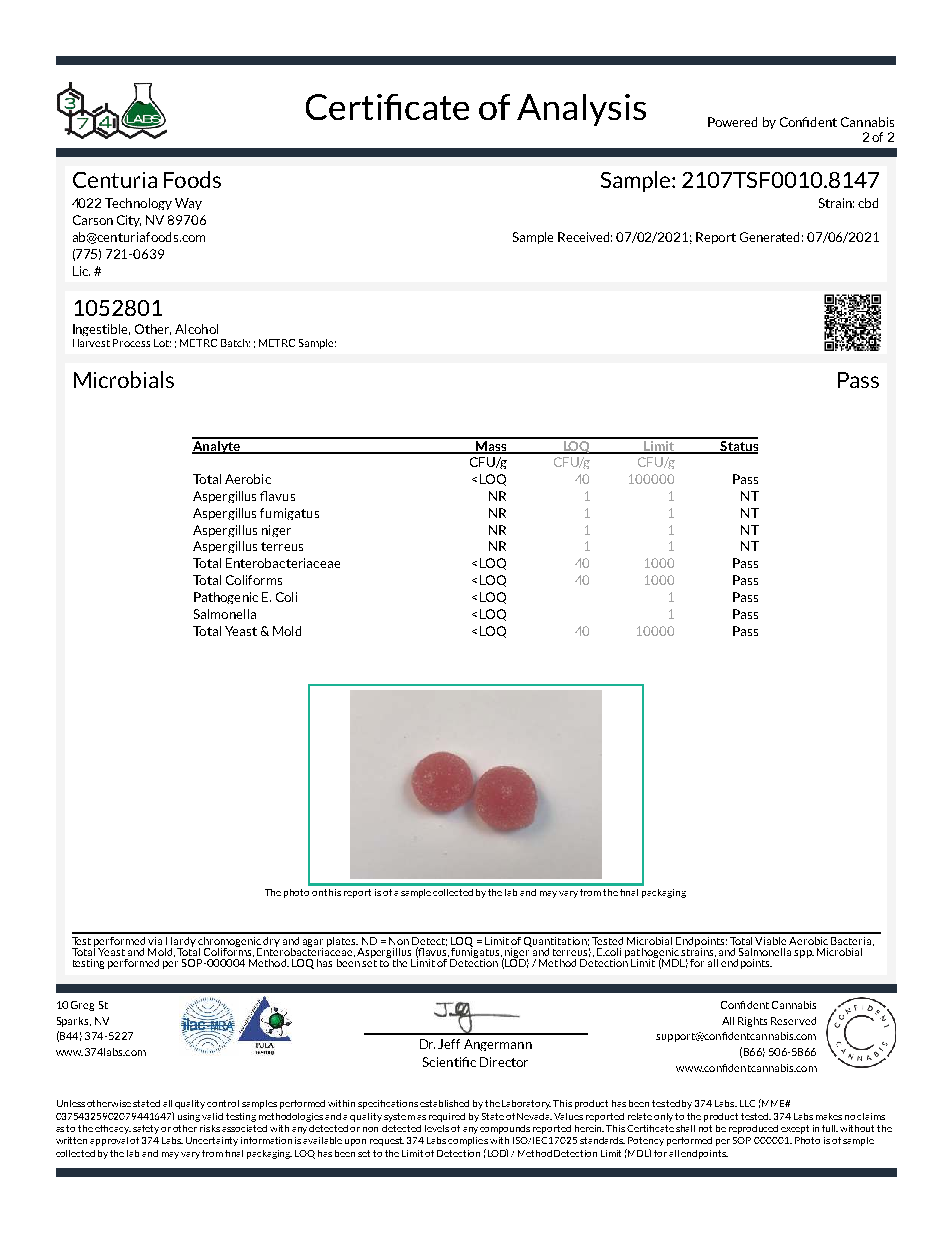 This screenshot has width=952, height=1233. Describe the element at coordinates (732, 122) in the screenshot. I see `Powered` at that location.
